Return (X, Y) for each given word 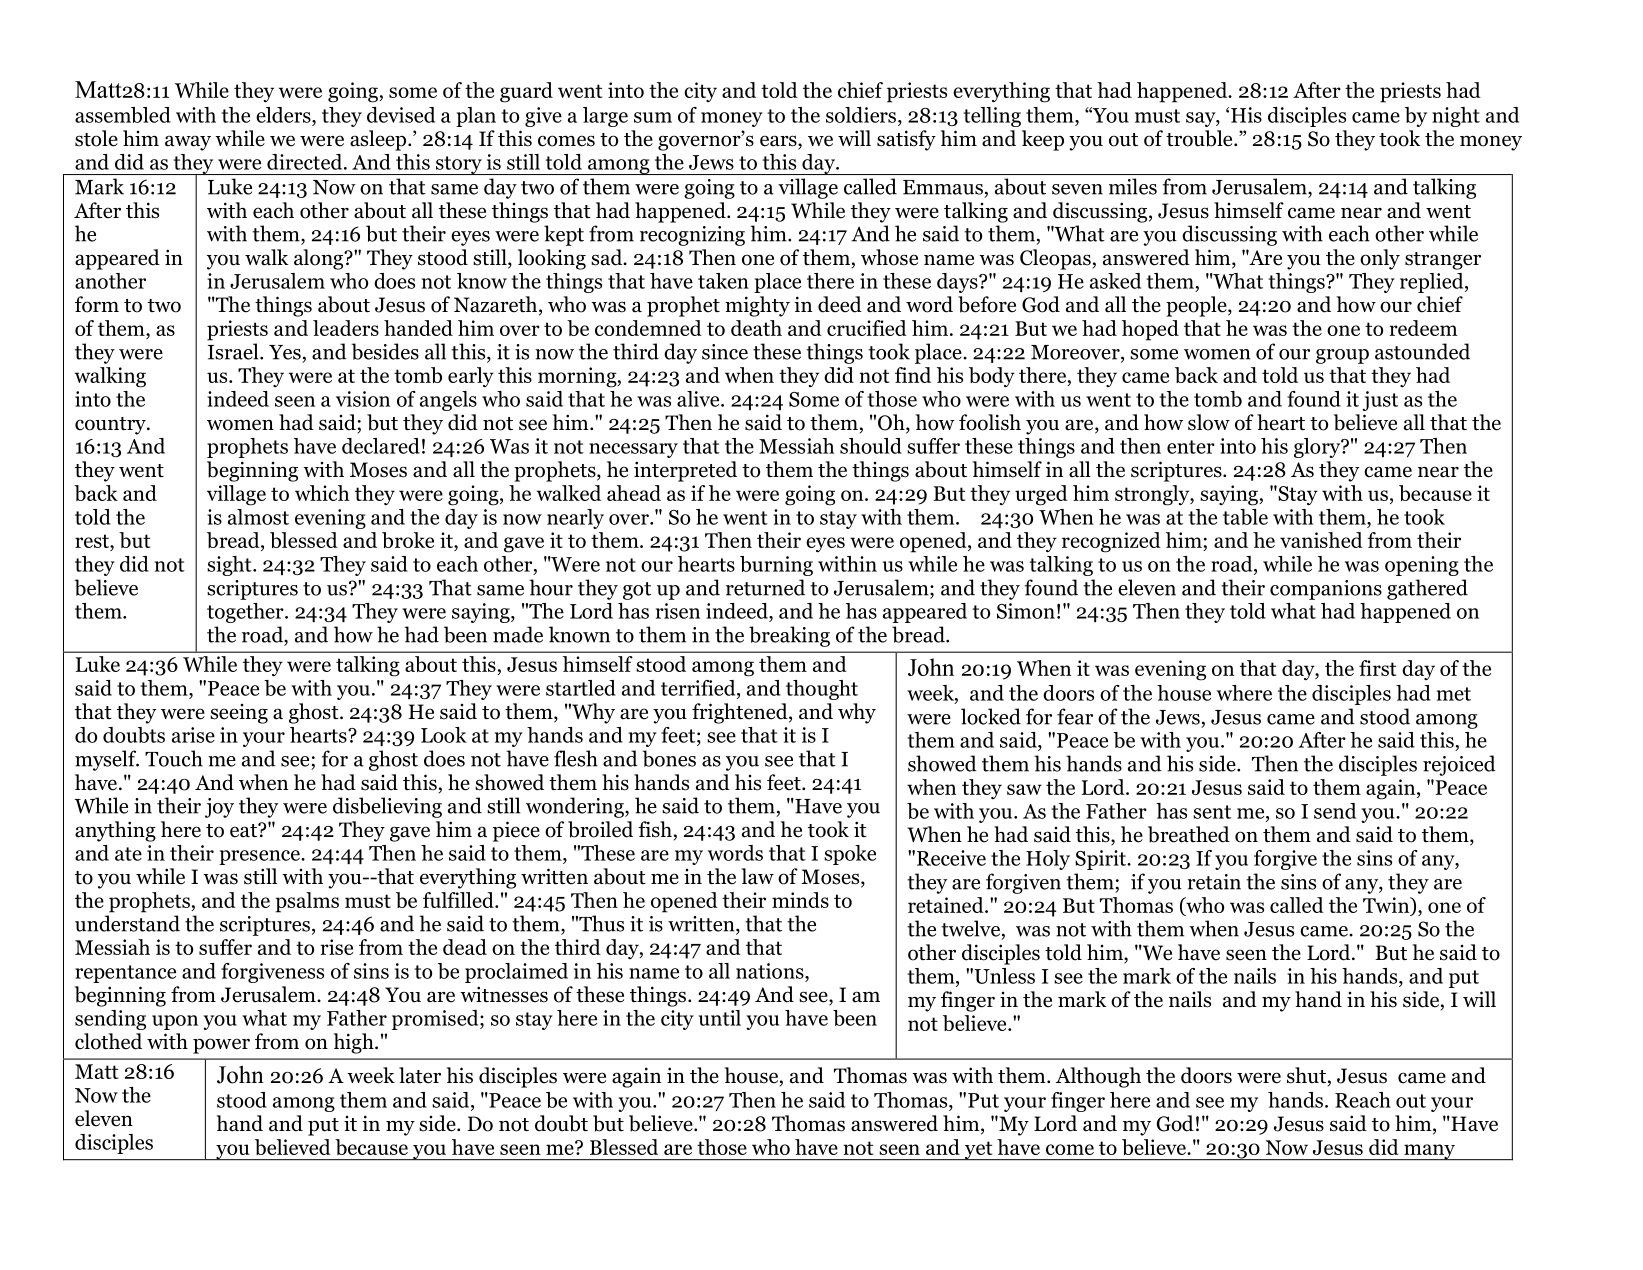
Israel (234, 351)
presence (260, 857)
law (757, 876)
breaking (789, 636)
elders (284, 115)
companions (1326, 590)
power (221, 1046)
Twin (1387, 906)
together (246, 613)
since (725, 352)
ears (779, 142)
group (1342, 356)
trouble (1200, 138)
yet (978, 1150)
